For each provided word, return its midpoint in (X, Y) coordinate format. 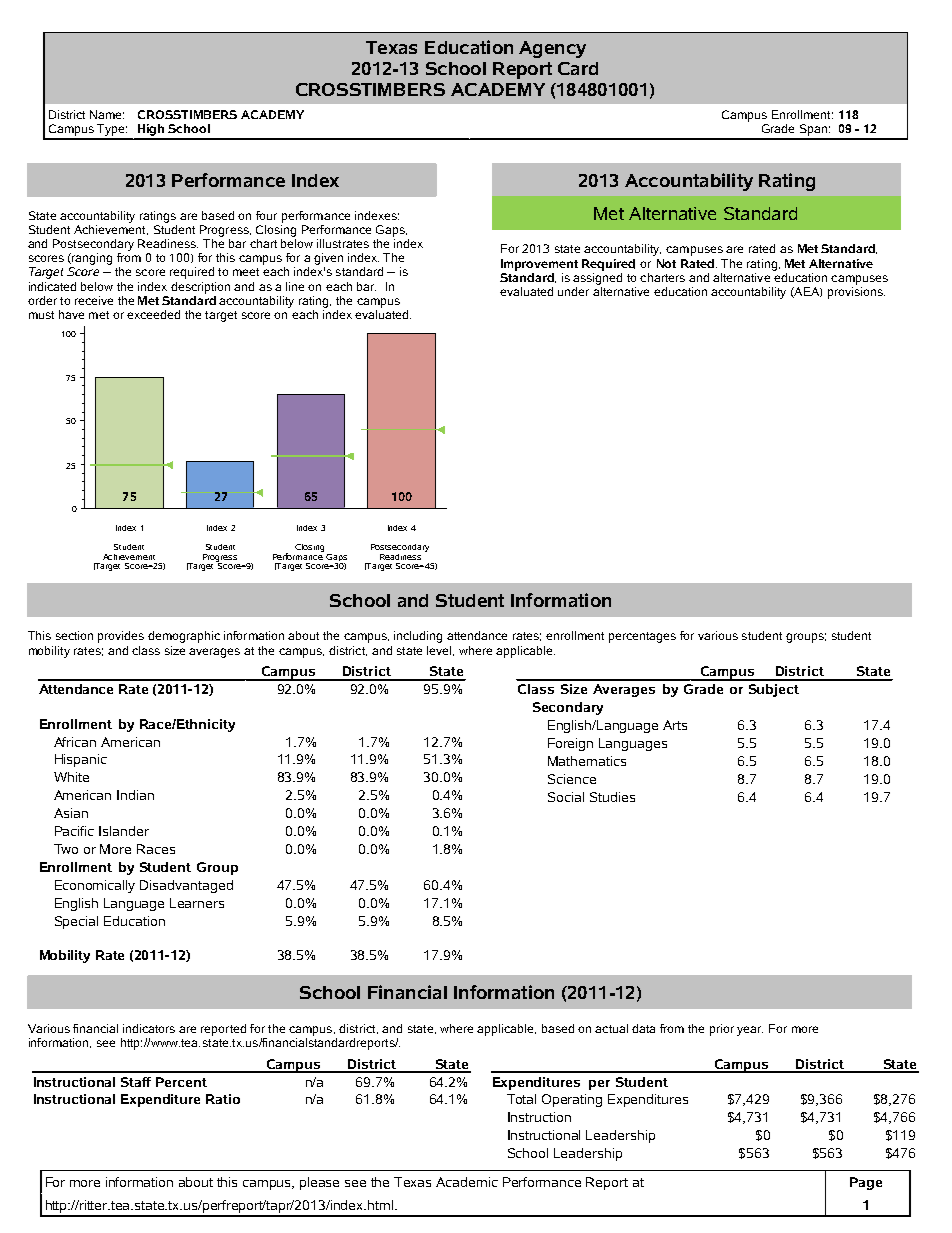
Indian (135, 795)
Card (578, 68)
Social (566, 797)
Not (666, 263)
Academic (467, 1182)
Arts (675, 725)
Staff (136, 1082)
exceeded (153, 314)
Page (866, 1183)
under (573, 291)
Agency (552, 49)
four (266, 215)
